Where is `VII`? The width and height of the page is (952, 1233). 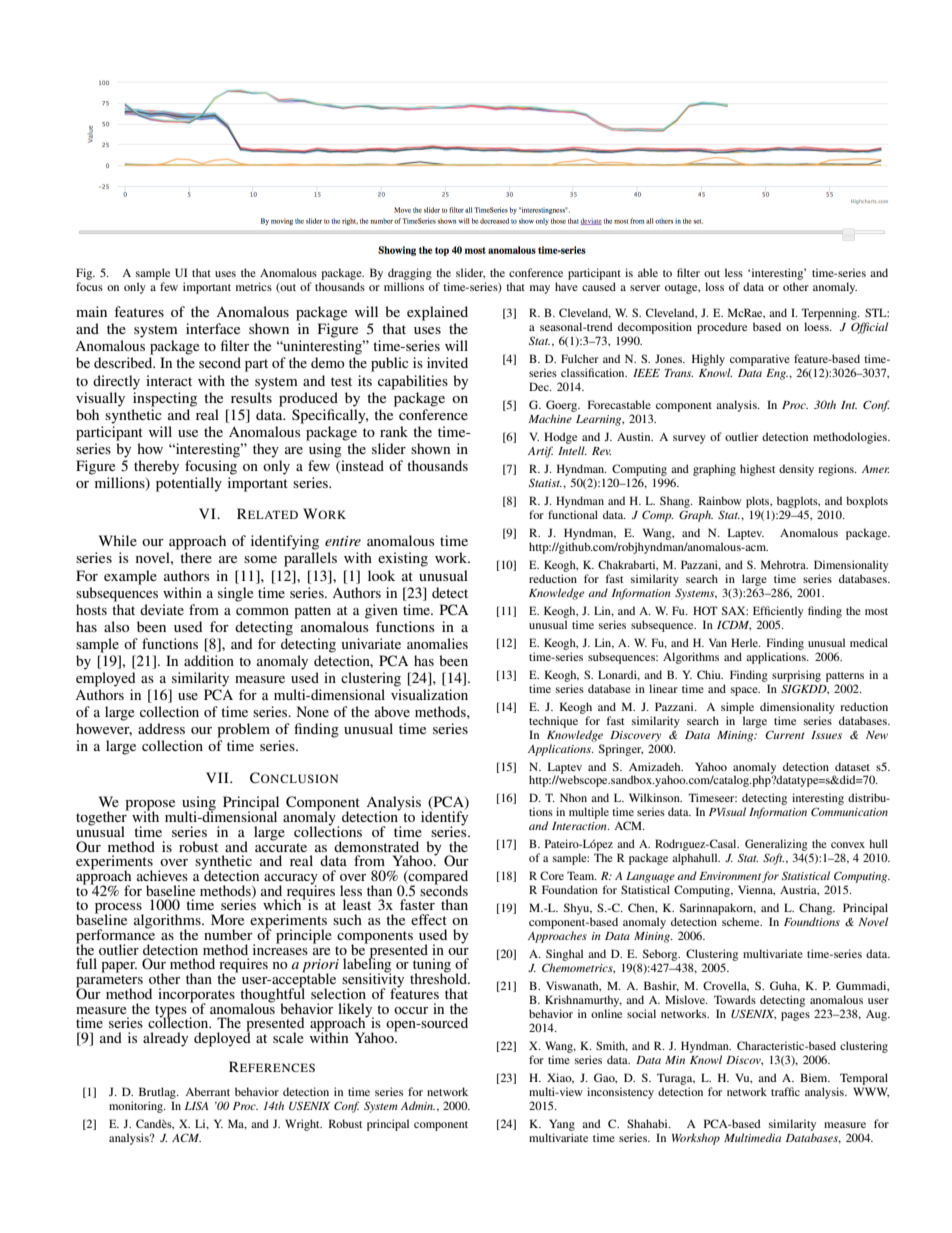 VII is located at coordinates (218, 777).
